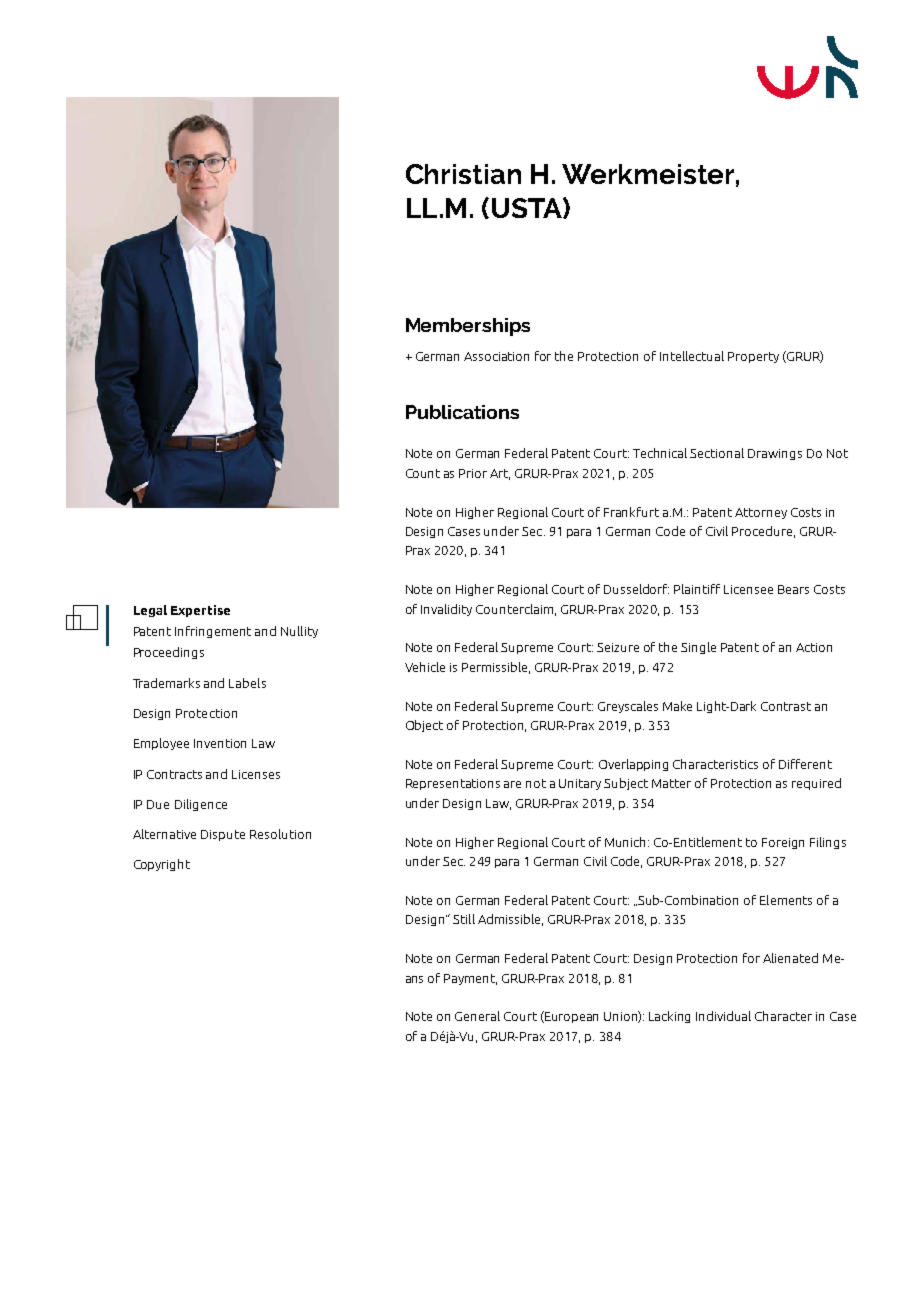  I want to click on Expertise, so click(200, 611).
